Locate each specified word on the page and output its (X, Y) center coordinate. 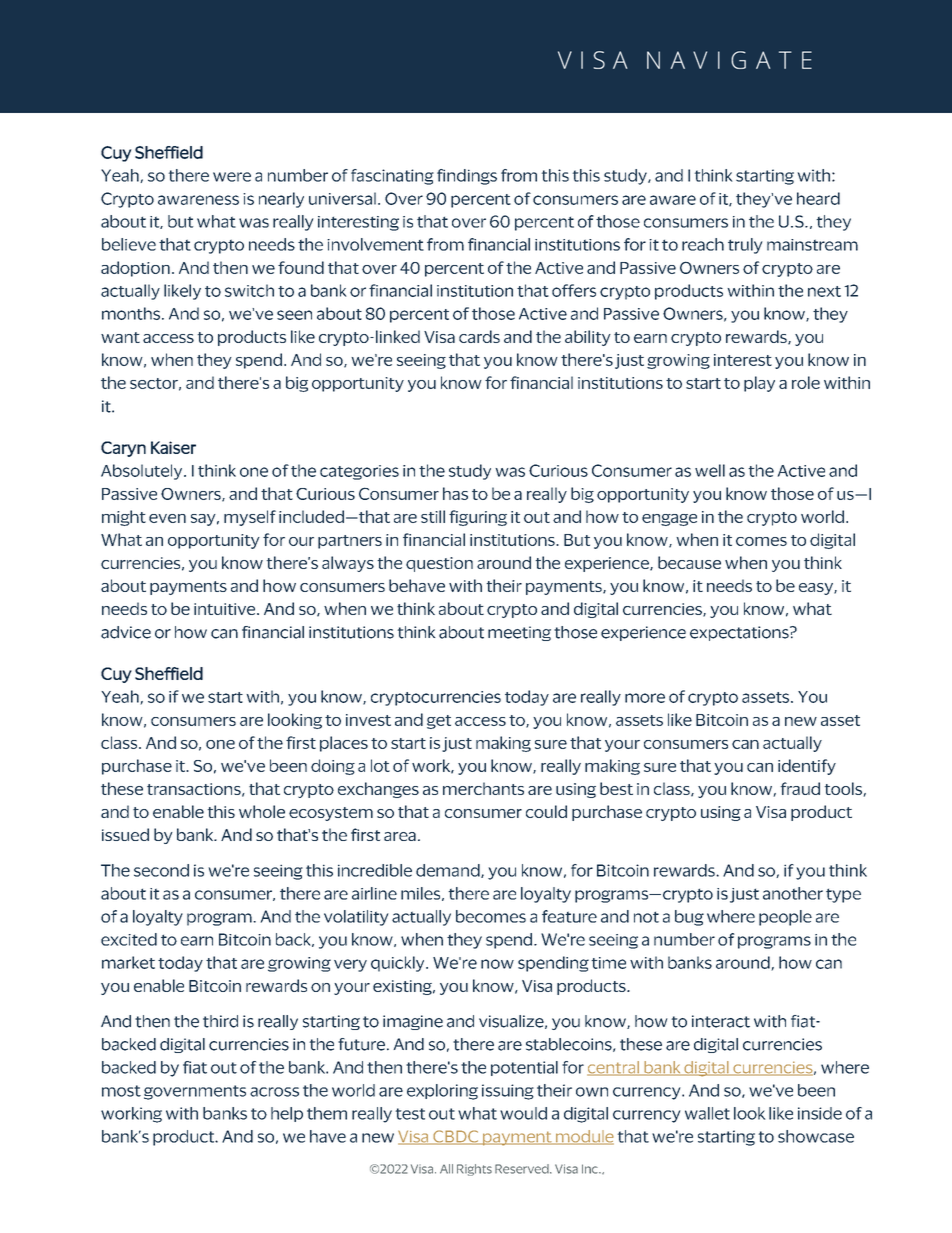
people (785, 918)
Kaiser (173, 447)
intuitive (226, 609)
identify (807, 767)
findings (467, 177)
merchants (483, 788)
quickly (399, 964)
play (759, 384)
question (439, 564)
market (128, 962)
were (232, 177)
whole (262, 811)
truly (745, 246)
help (287, 1114)
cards (479, 336)
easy (817, 589)
